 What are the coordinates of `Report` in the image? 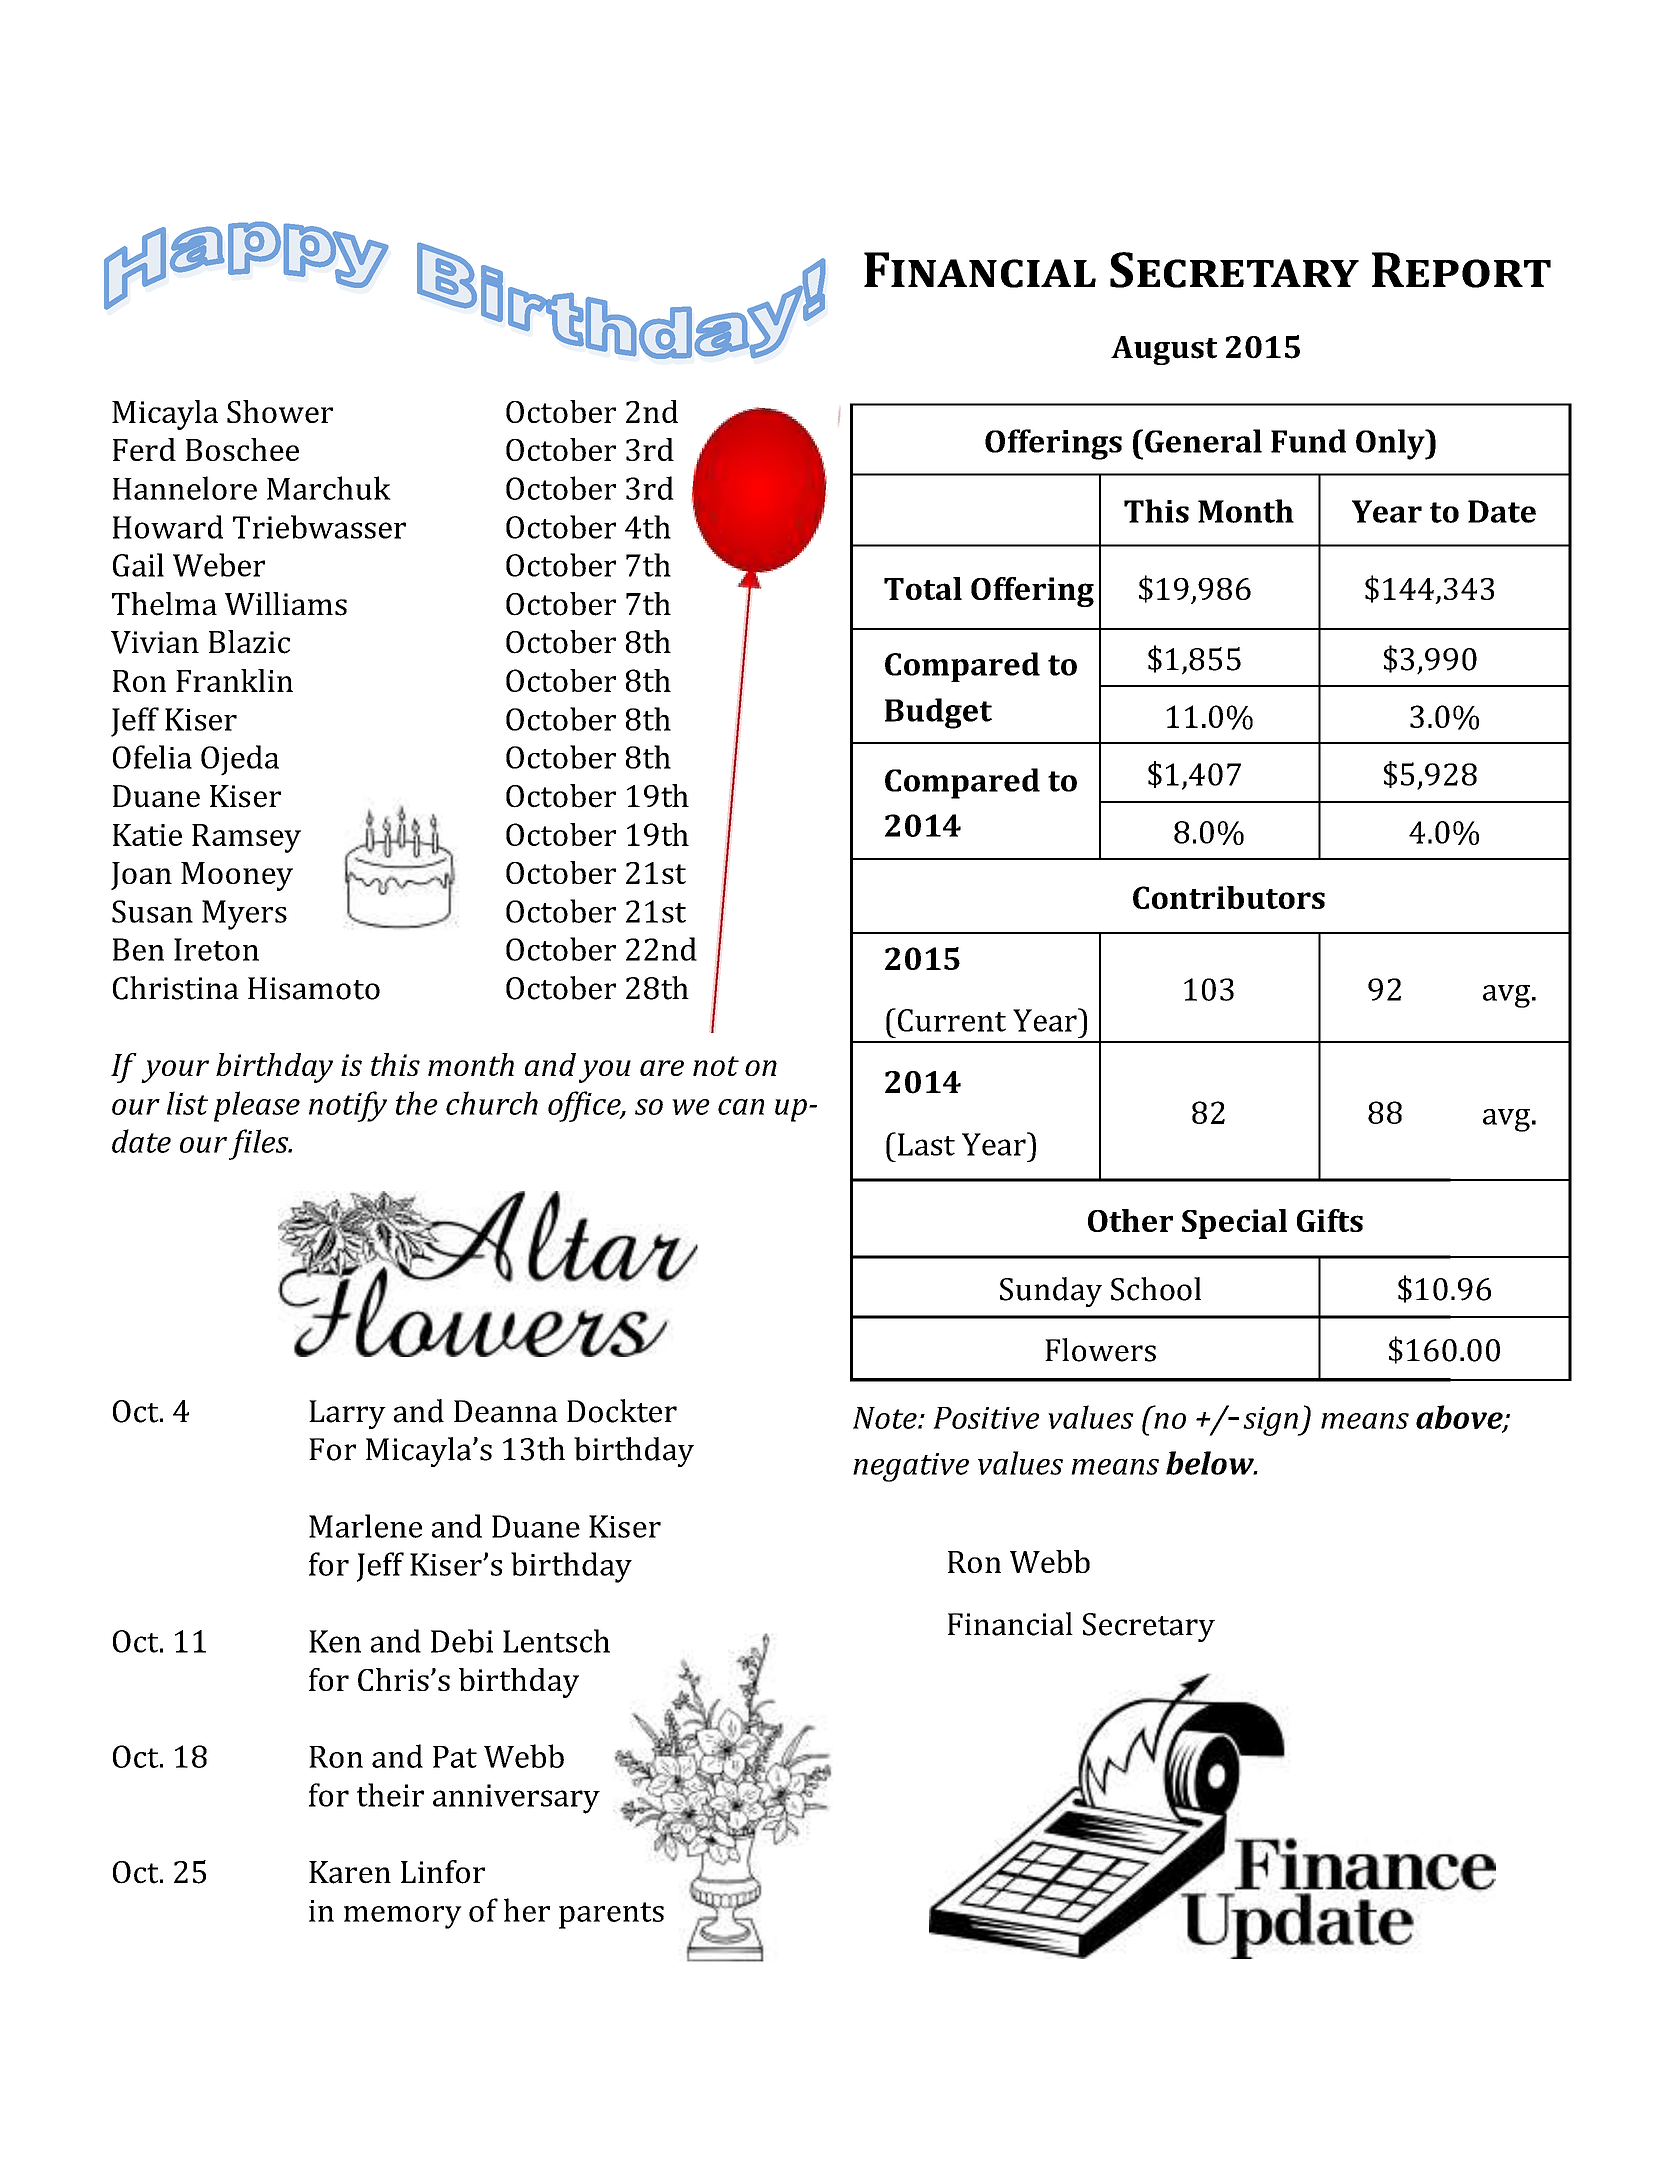 It's located at (1461, 270).
